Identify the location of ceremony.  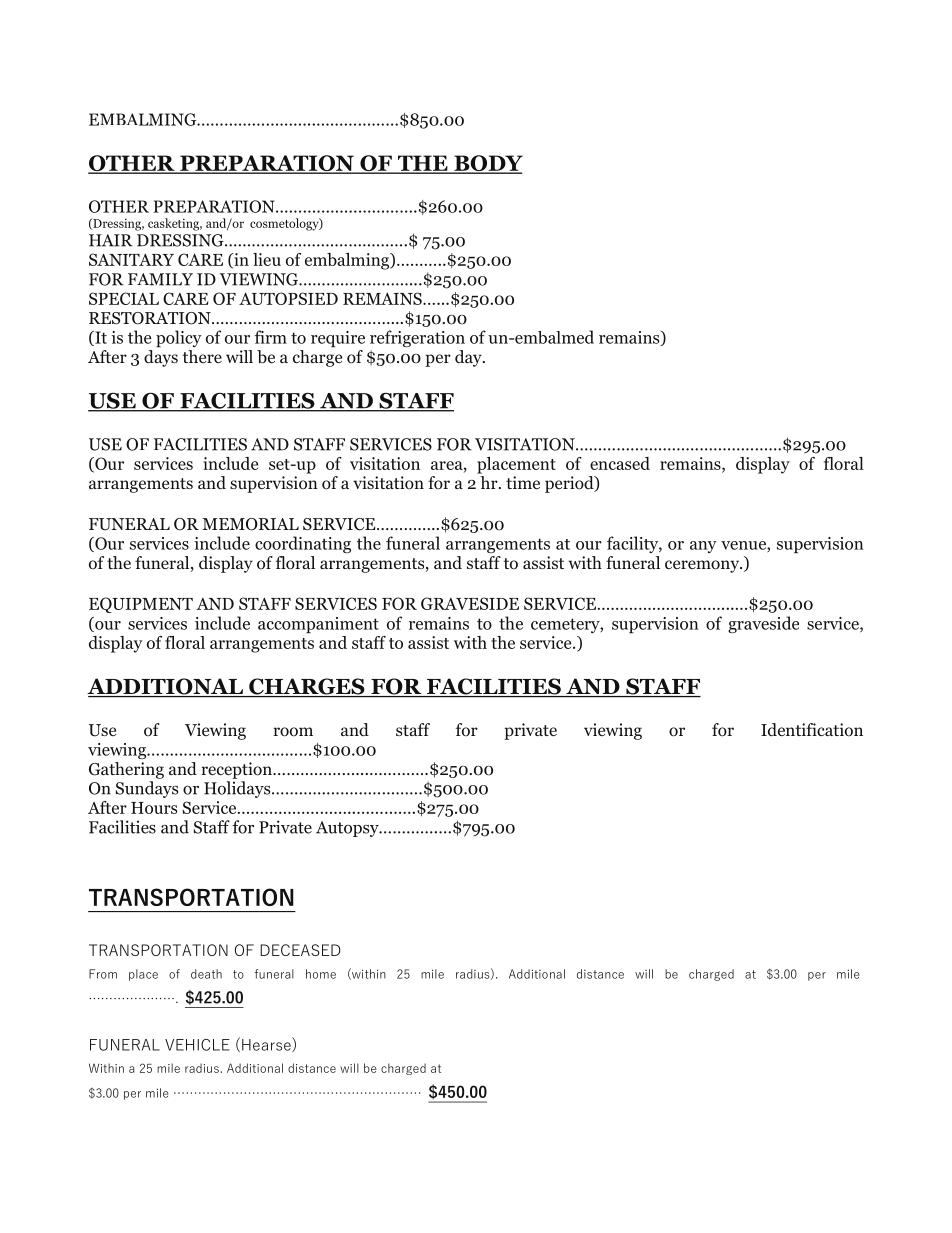
(703, 566).
